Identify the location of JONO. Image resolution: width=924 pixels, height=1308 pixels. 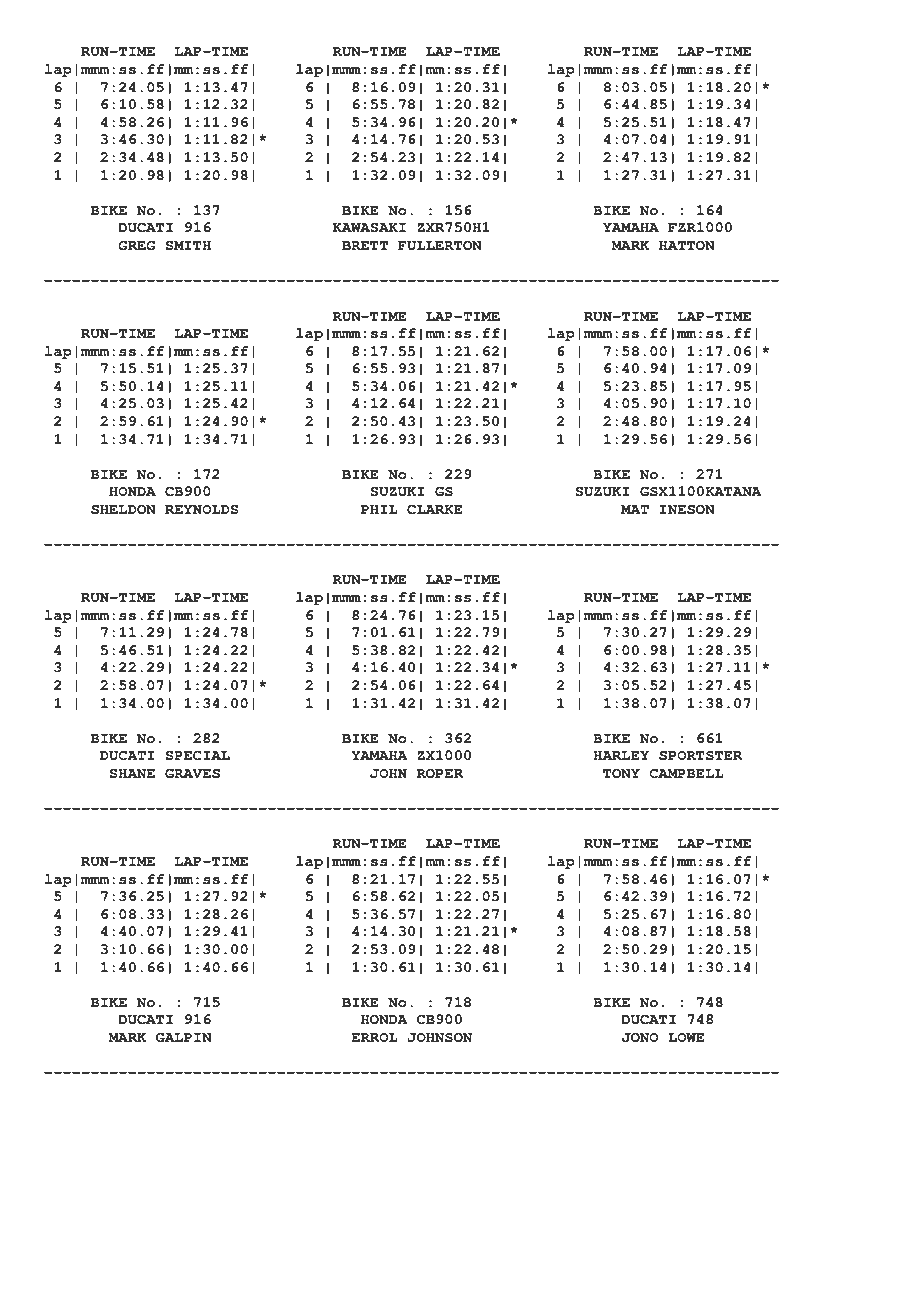
(640, 1037).
